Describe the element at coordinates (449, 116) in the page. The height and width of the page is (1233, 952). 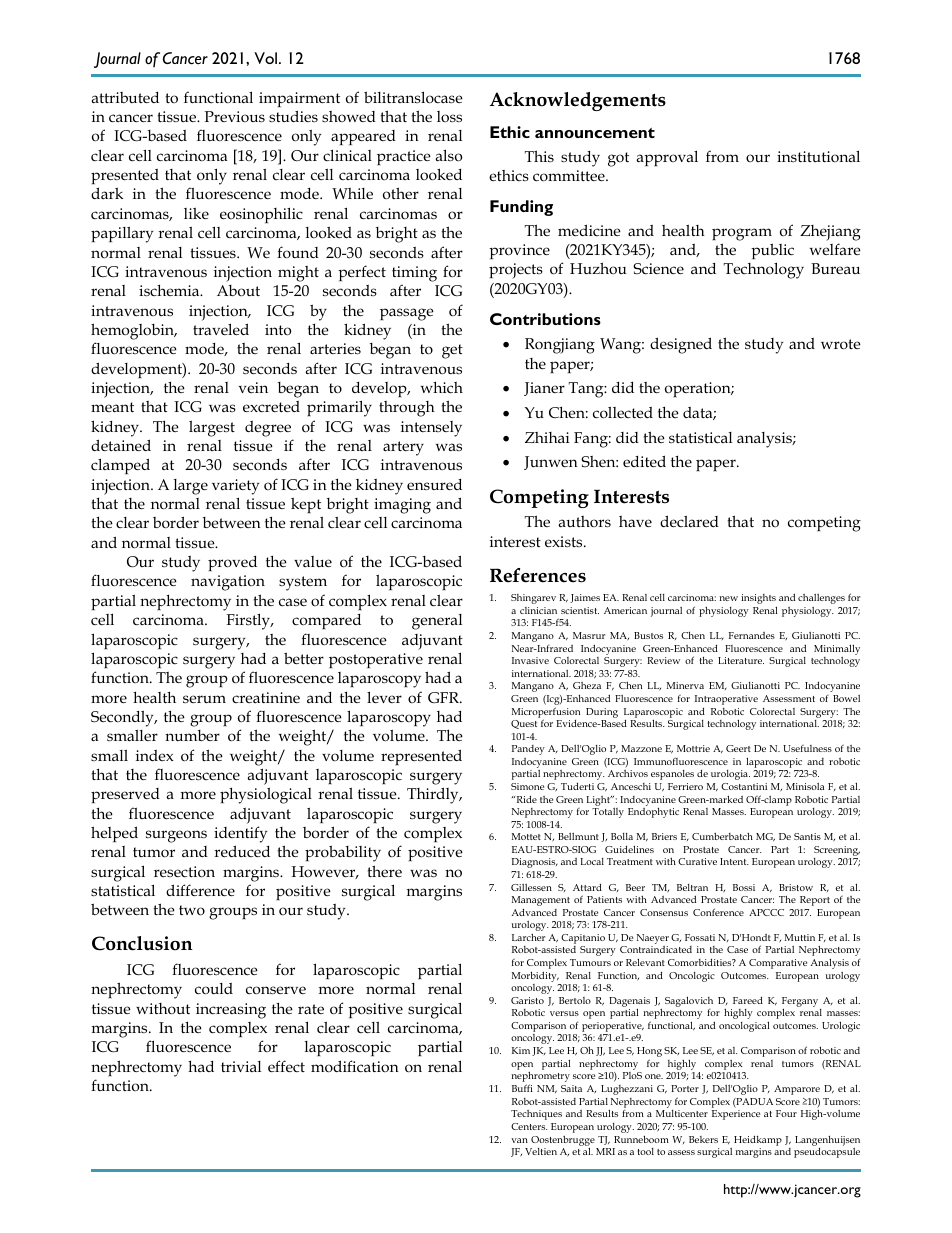
I see `loss` at that location.
